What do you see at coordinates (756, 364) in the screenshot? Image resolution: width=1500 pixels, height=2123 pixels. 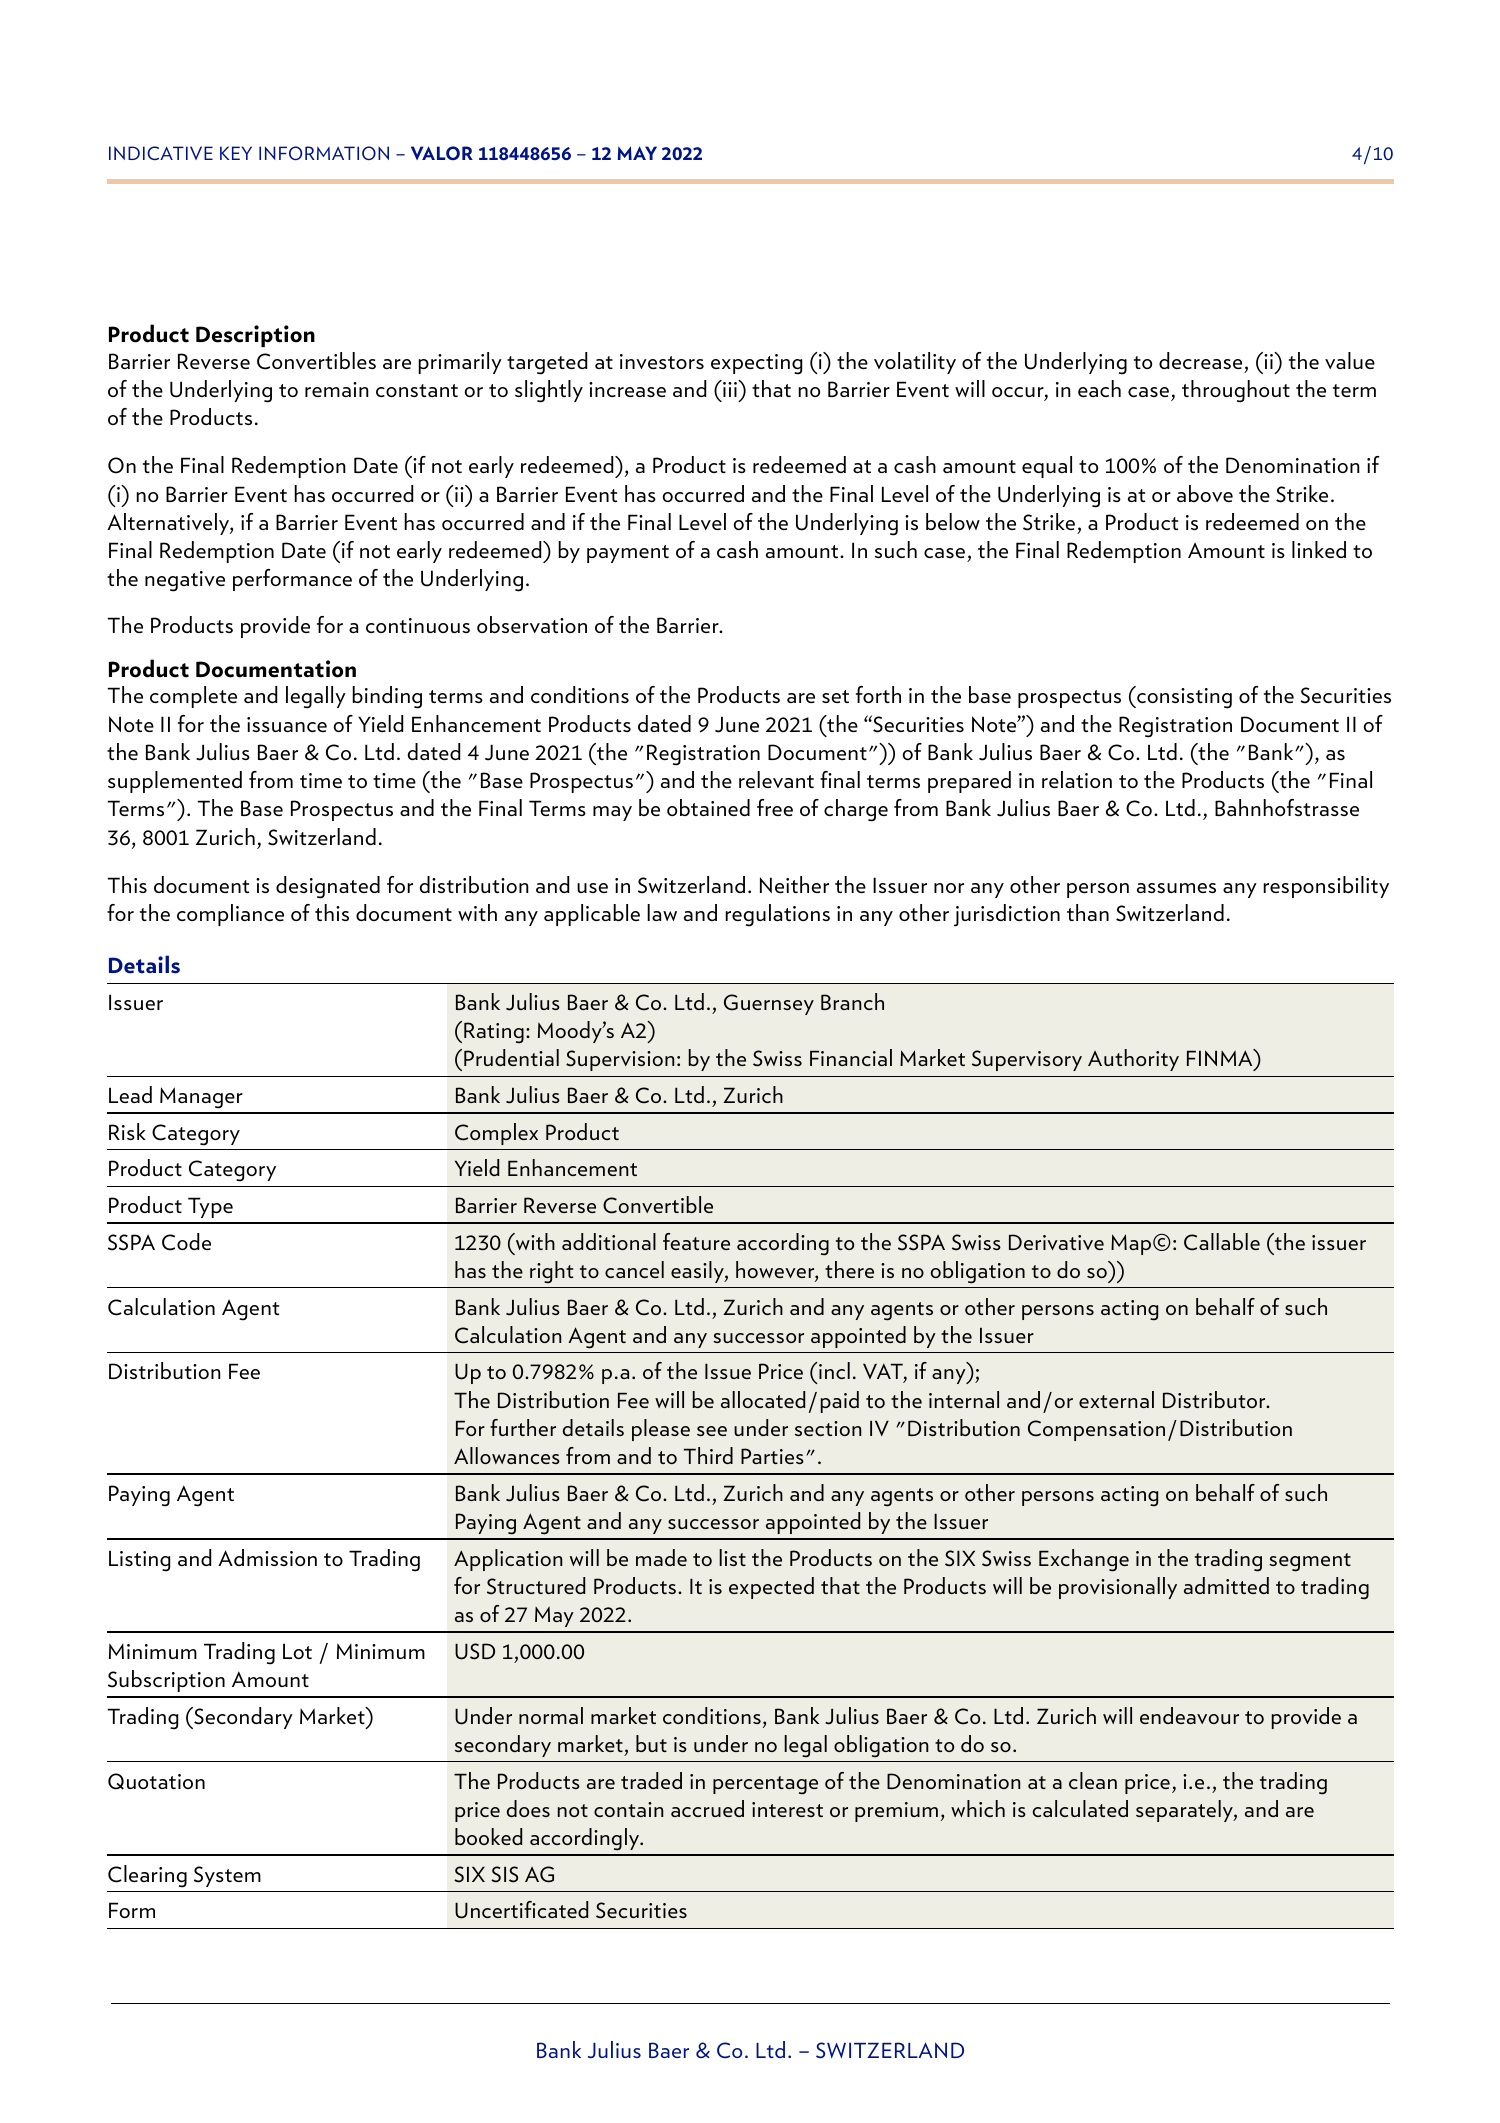 I see `expecting` at bounding box center [756, 364].
